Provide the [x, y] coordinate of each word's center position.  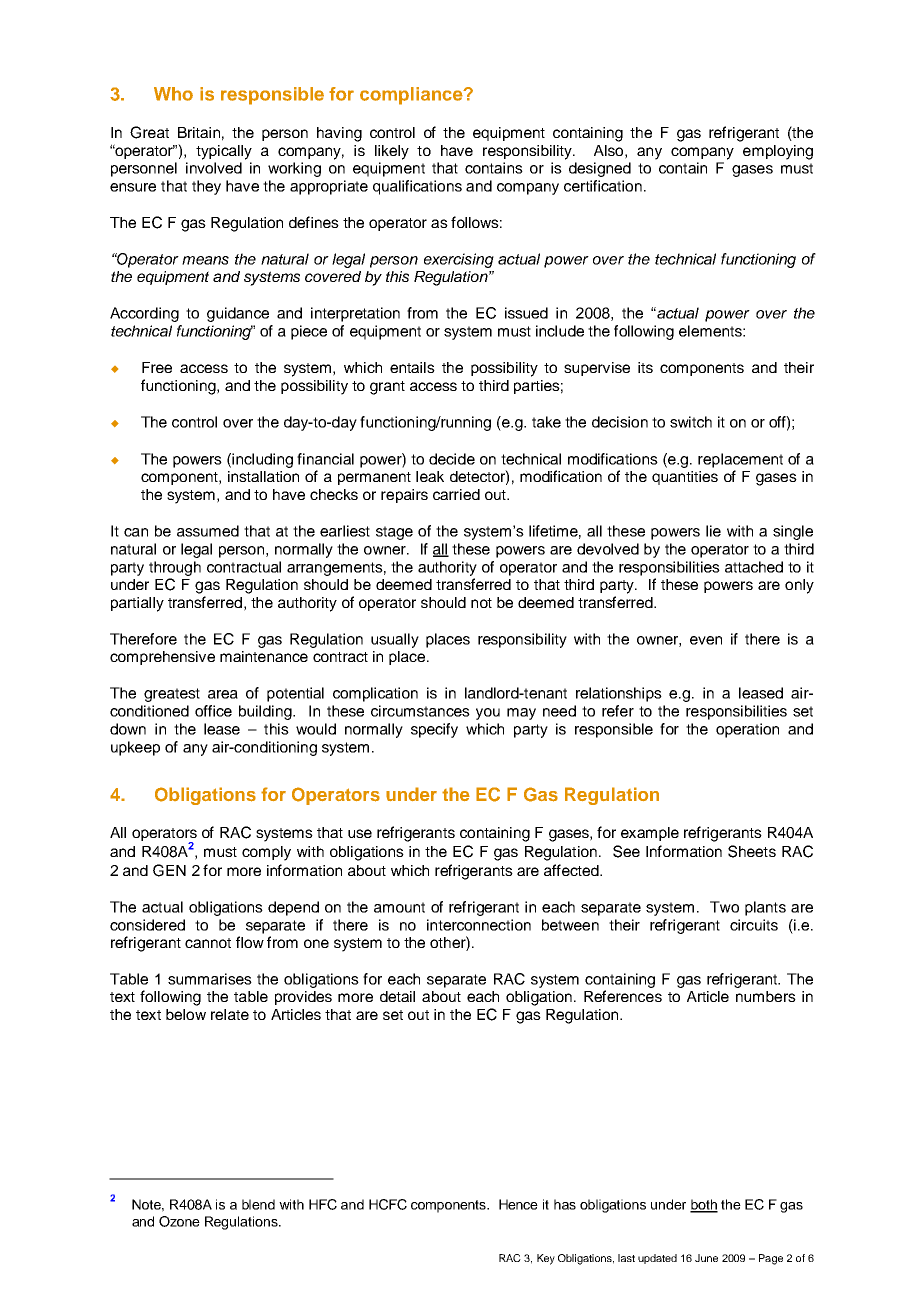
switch [691, 422]
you [488, 714]
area [223, 694]
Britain [199, 132]
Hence [518, 1204]
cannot [208, 943]
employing [778, 152]
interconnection [479, 925]
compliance [412, 96]
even [706, 640]
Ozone [179, 1221]
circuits [754, 925]
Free [157, 367]
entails [412, 367]
